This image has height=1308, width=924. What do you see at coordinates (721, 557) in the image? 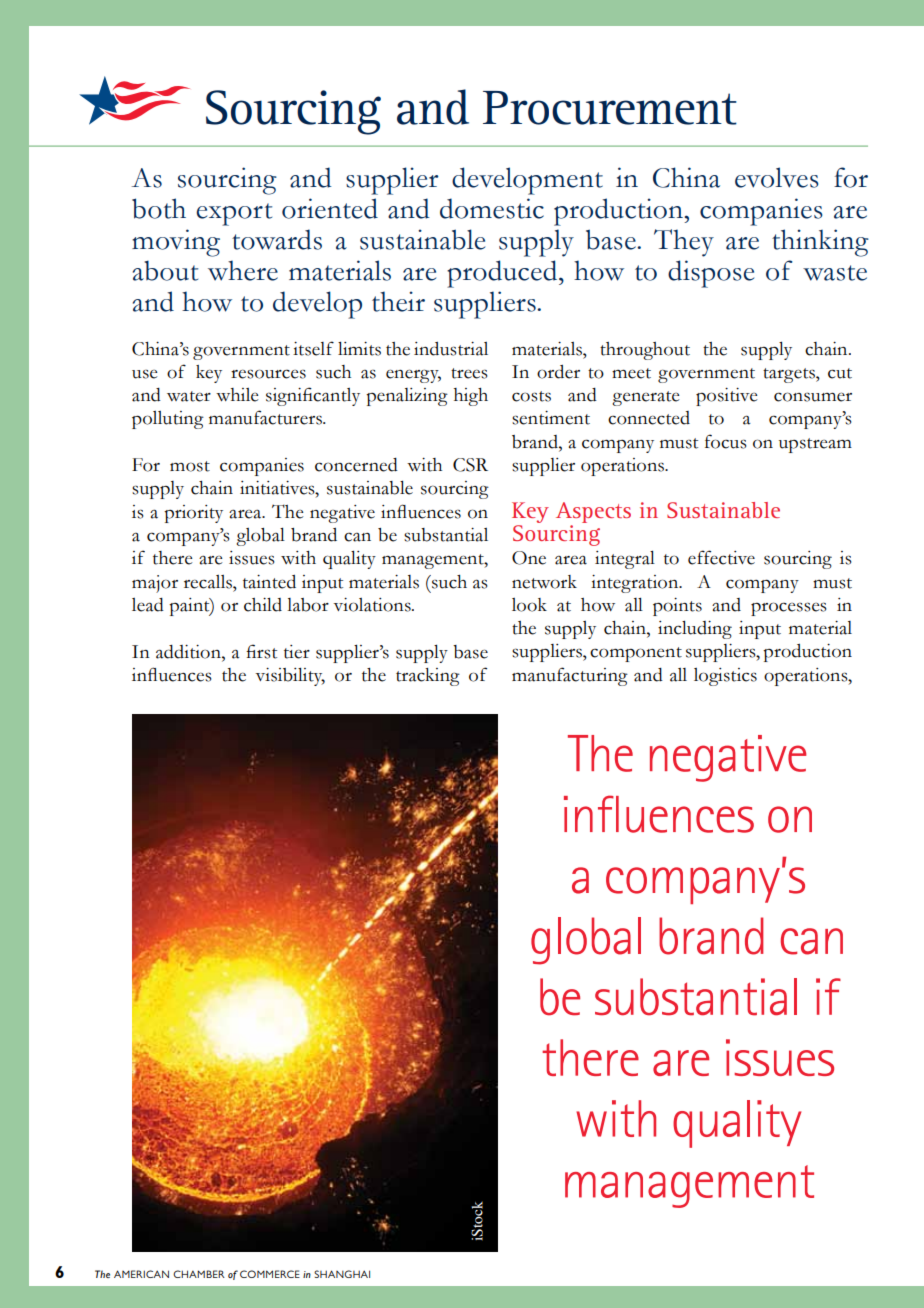
I see `effective` at bounding box center [721, 557].
